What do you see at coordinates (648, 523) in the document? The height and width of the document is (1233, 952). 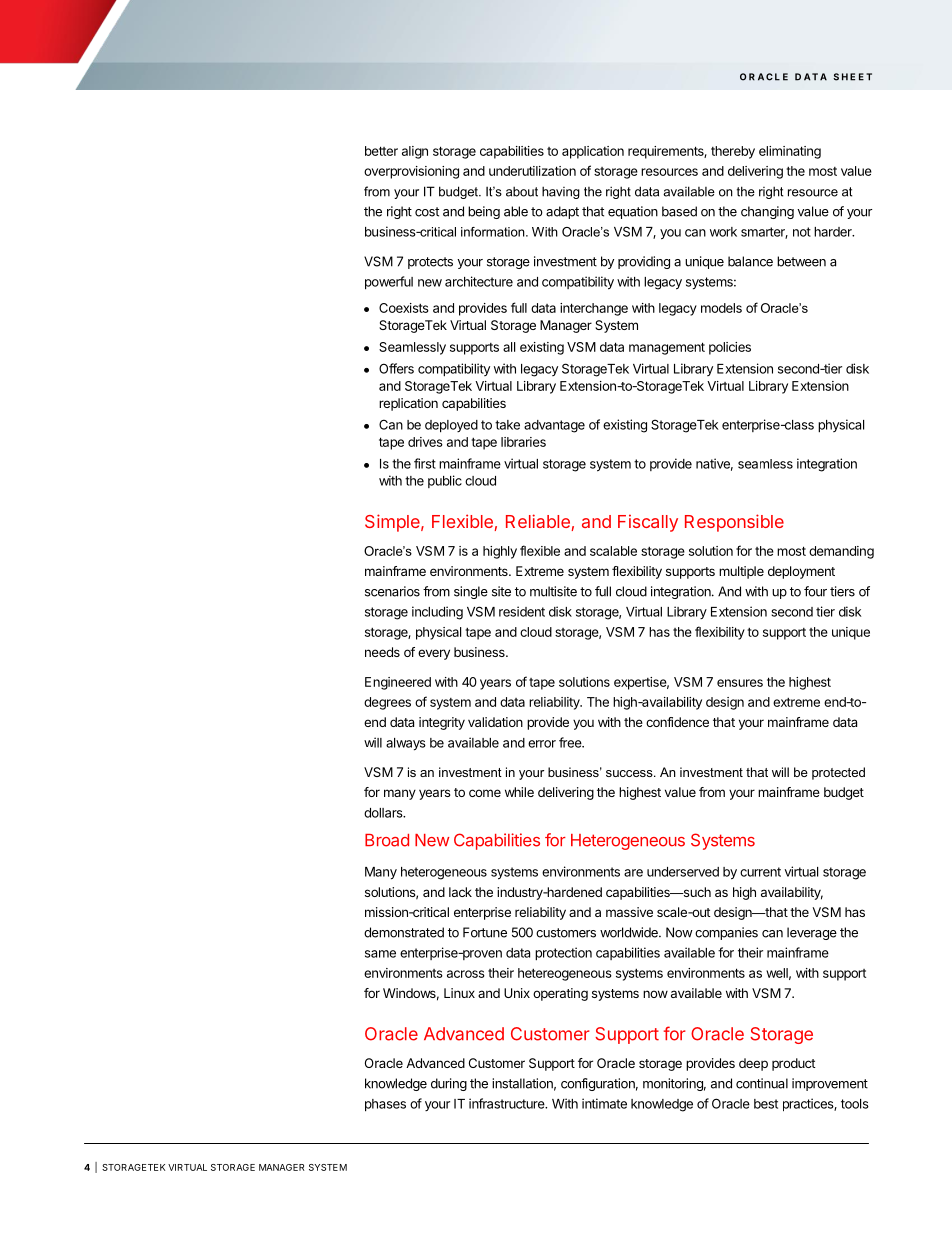 I see `Fiscally` at bounding box center [648, 523].
